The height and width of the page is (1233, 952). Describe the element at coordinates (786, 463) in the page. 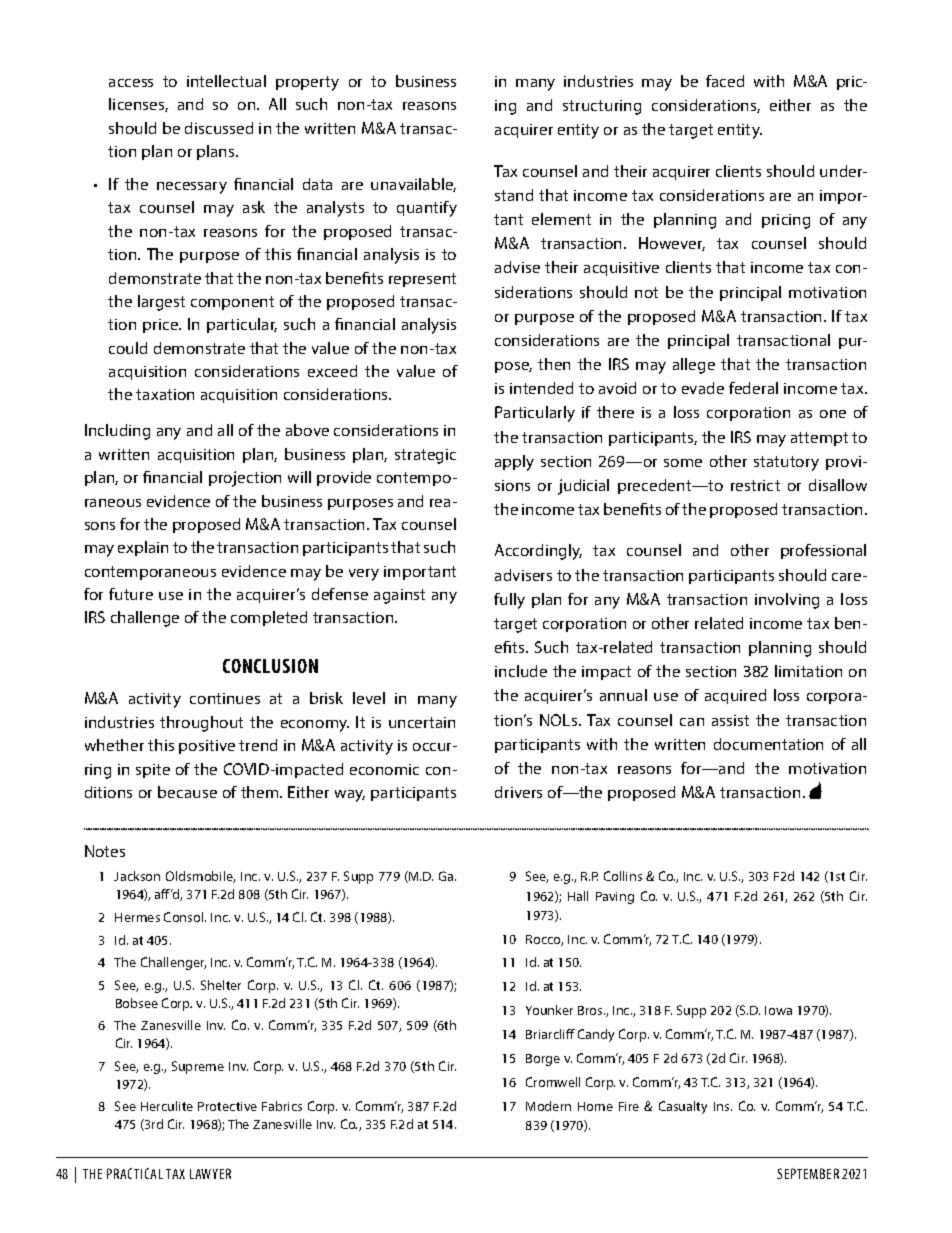

I see `statutory` at that location.
